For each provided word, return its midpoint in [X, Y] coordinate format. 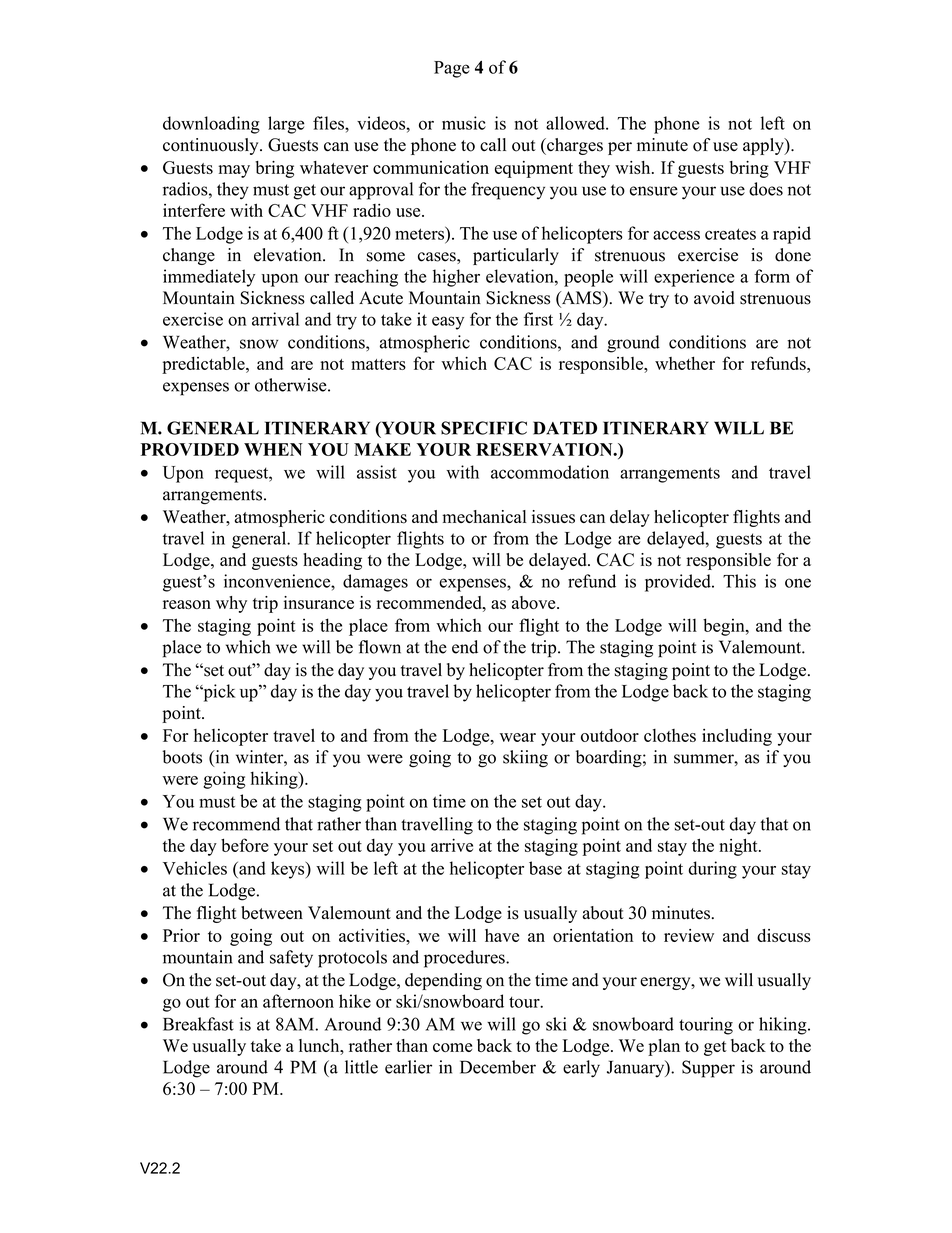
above [535, 602]
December [498, 1067]
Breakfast [198, 1024]
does [766, 189]
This [739, 581]
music [464, 123]
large [286, 125]
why [231, 604]
